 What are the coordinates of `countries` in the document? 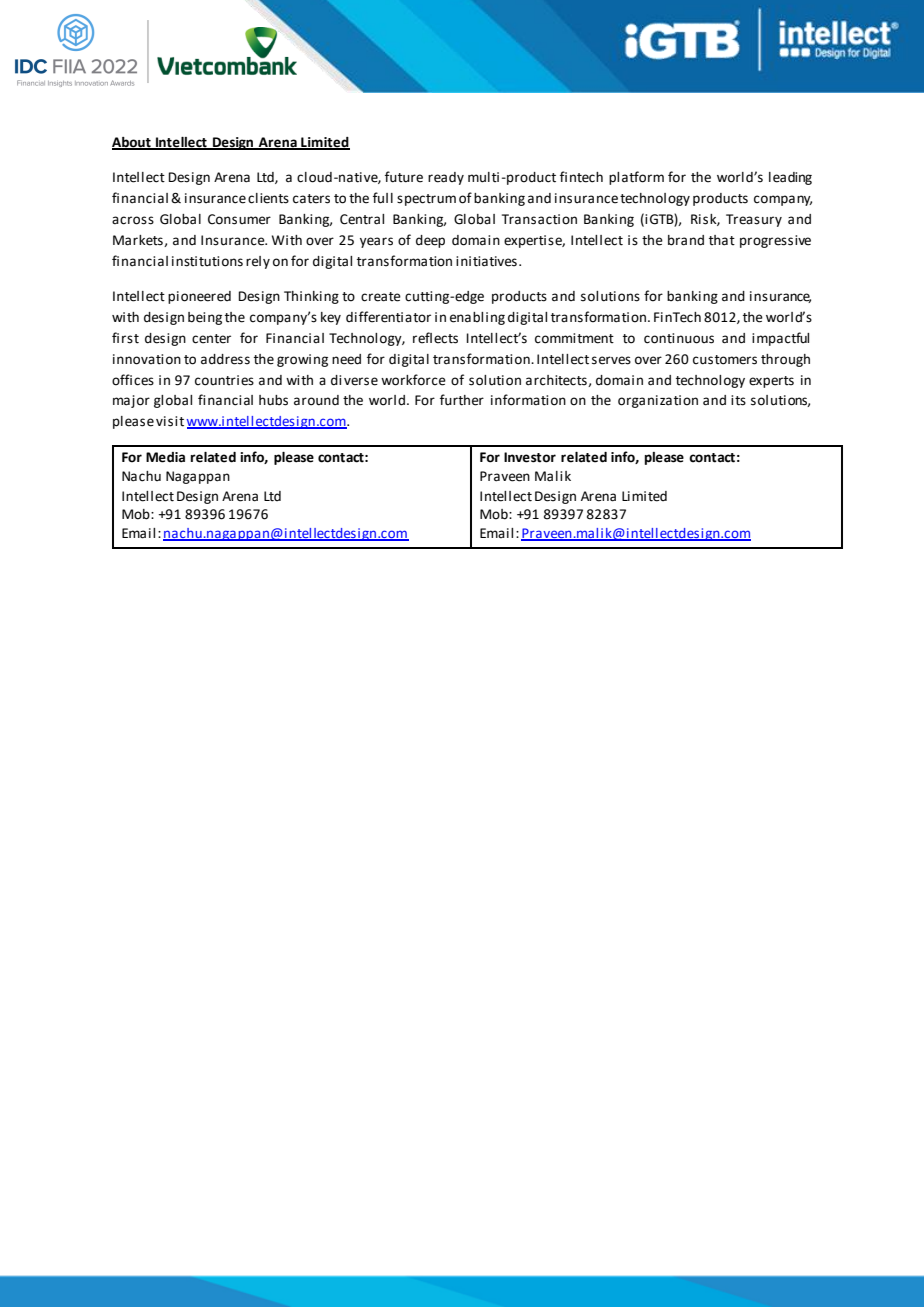 It's located at (224, 380).
